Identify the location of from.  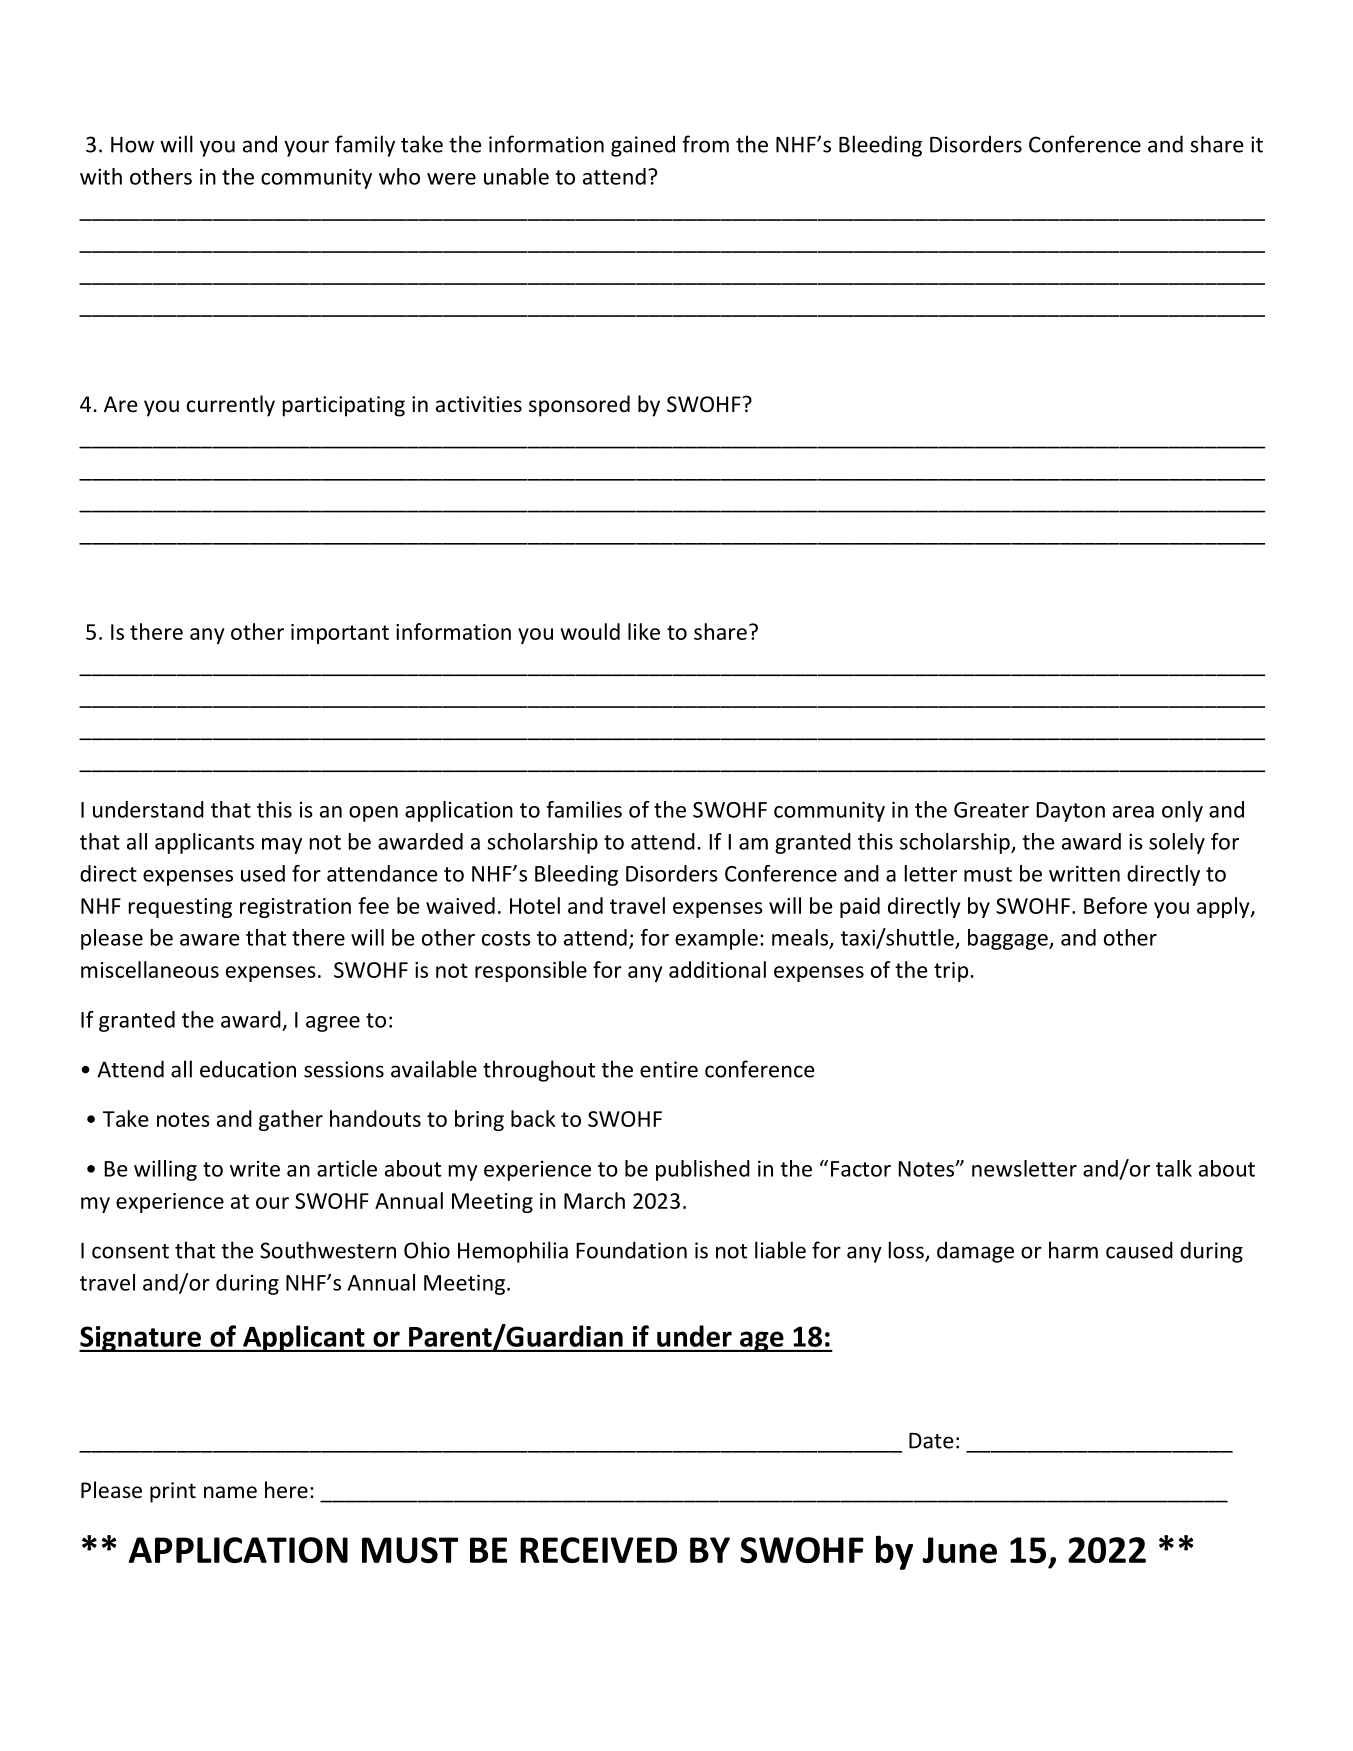
(705, 144).
